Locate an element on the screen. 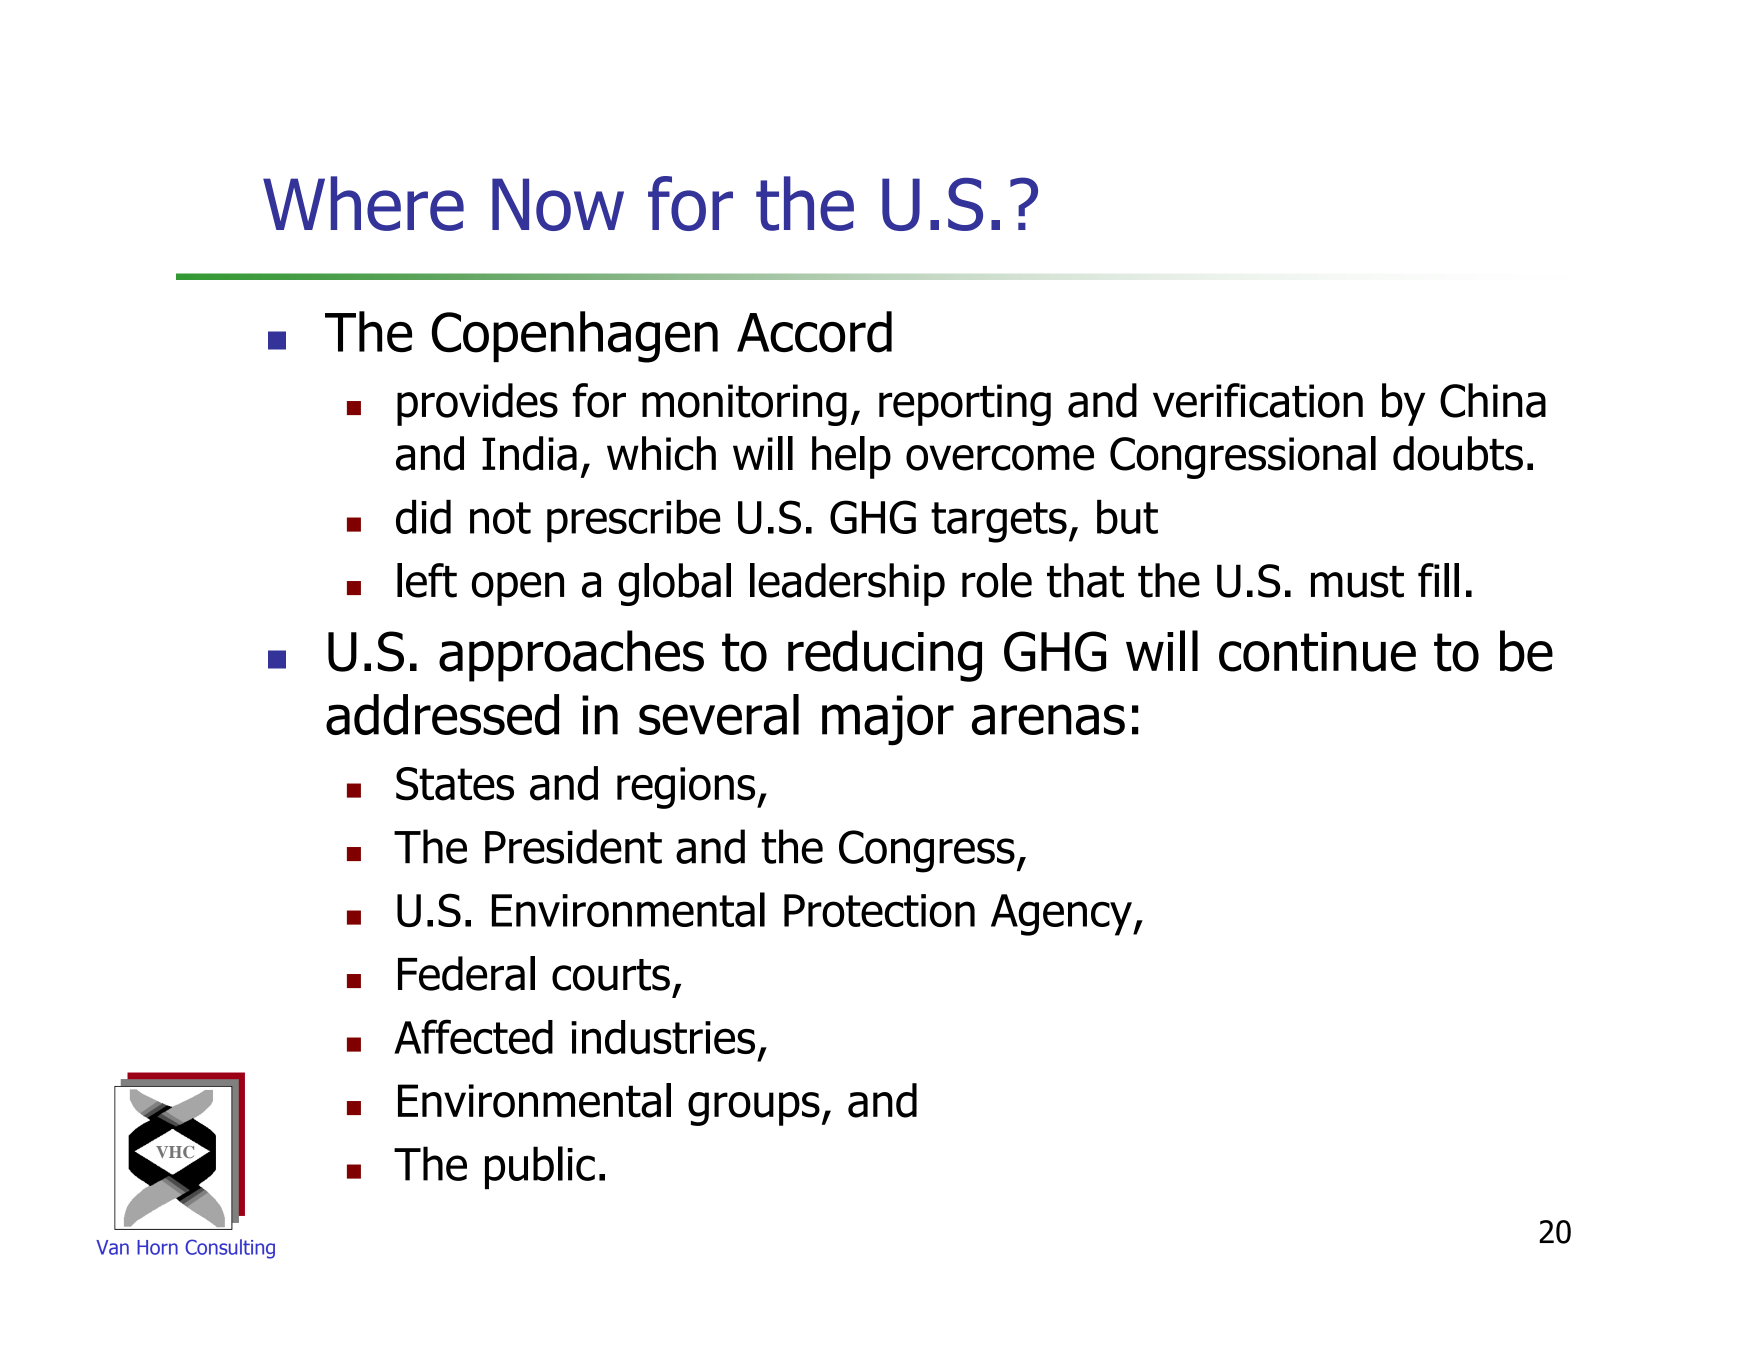  groups is located at coordinates (754, 1109).
